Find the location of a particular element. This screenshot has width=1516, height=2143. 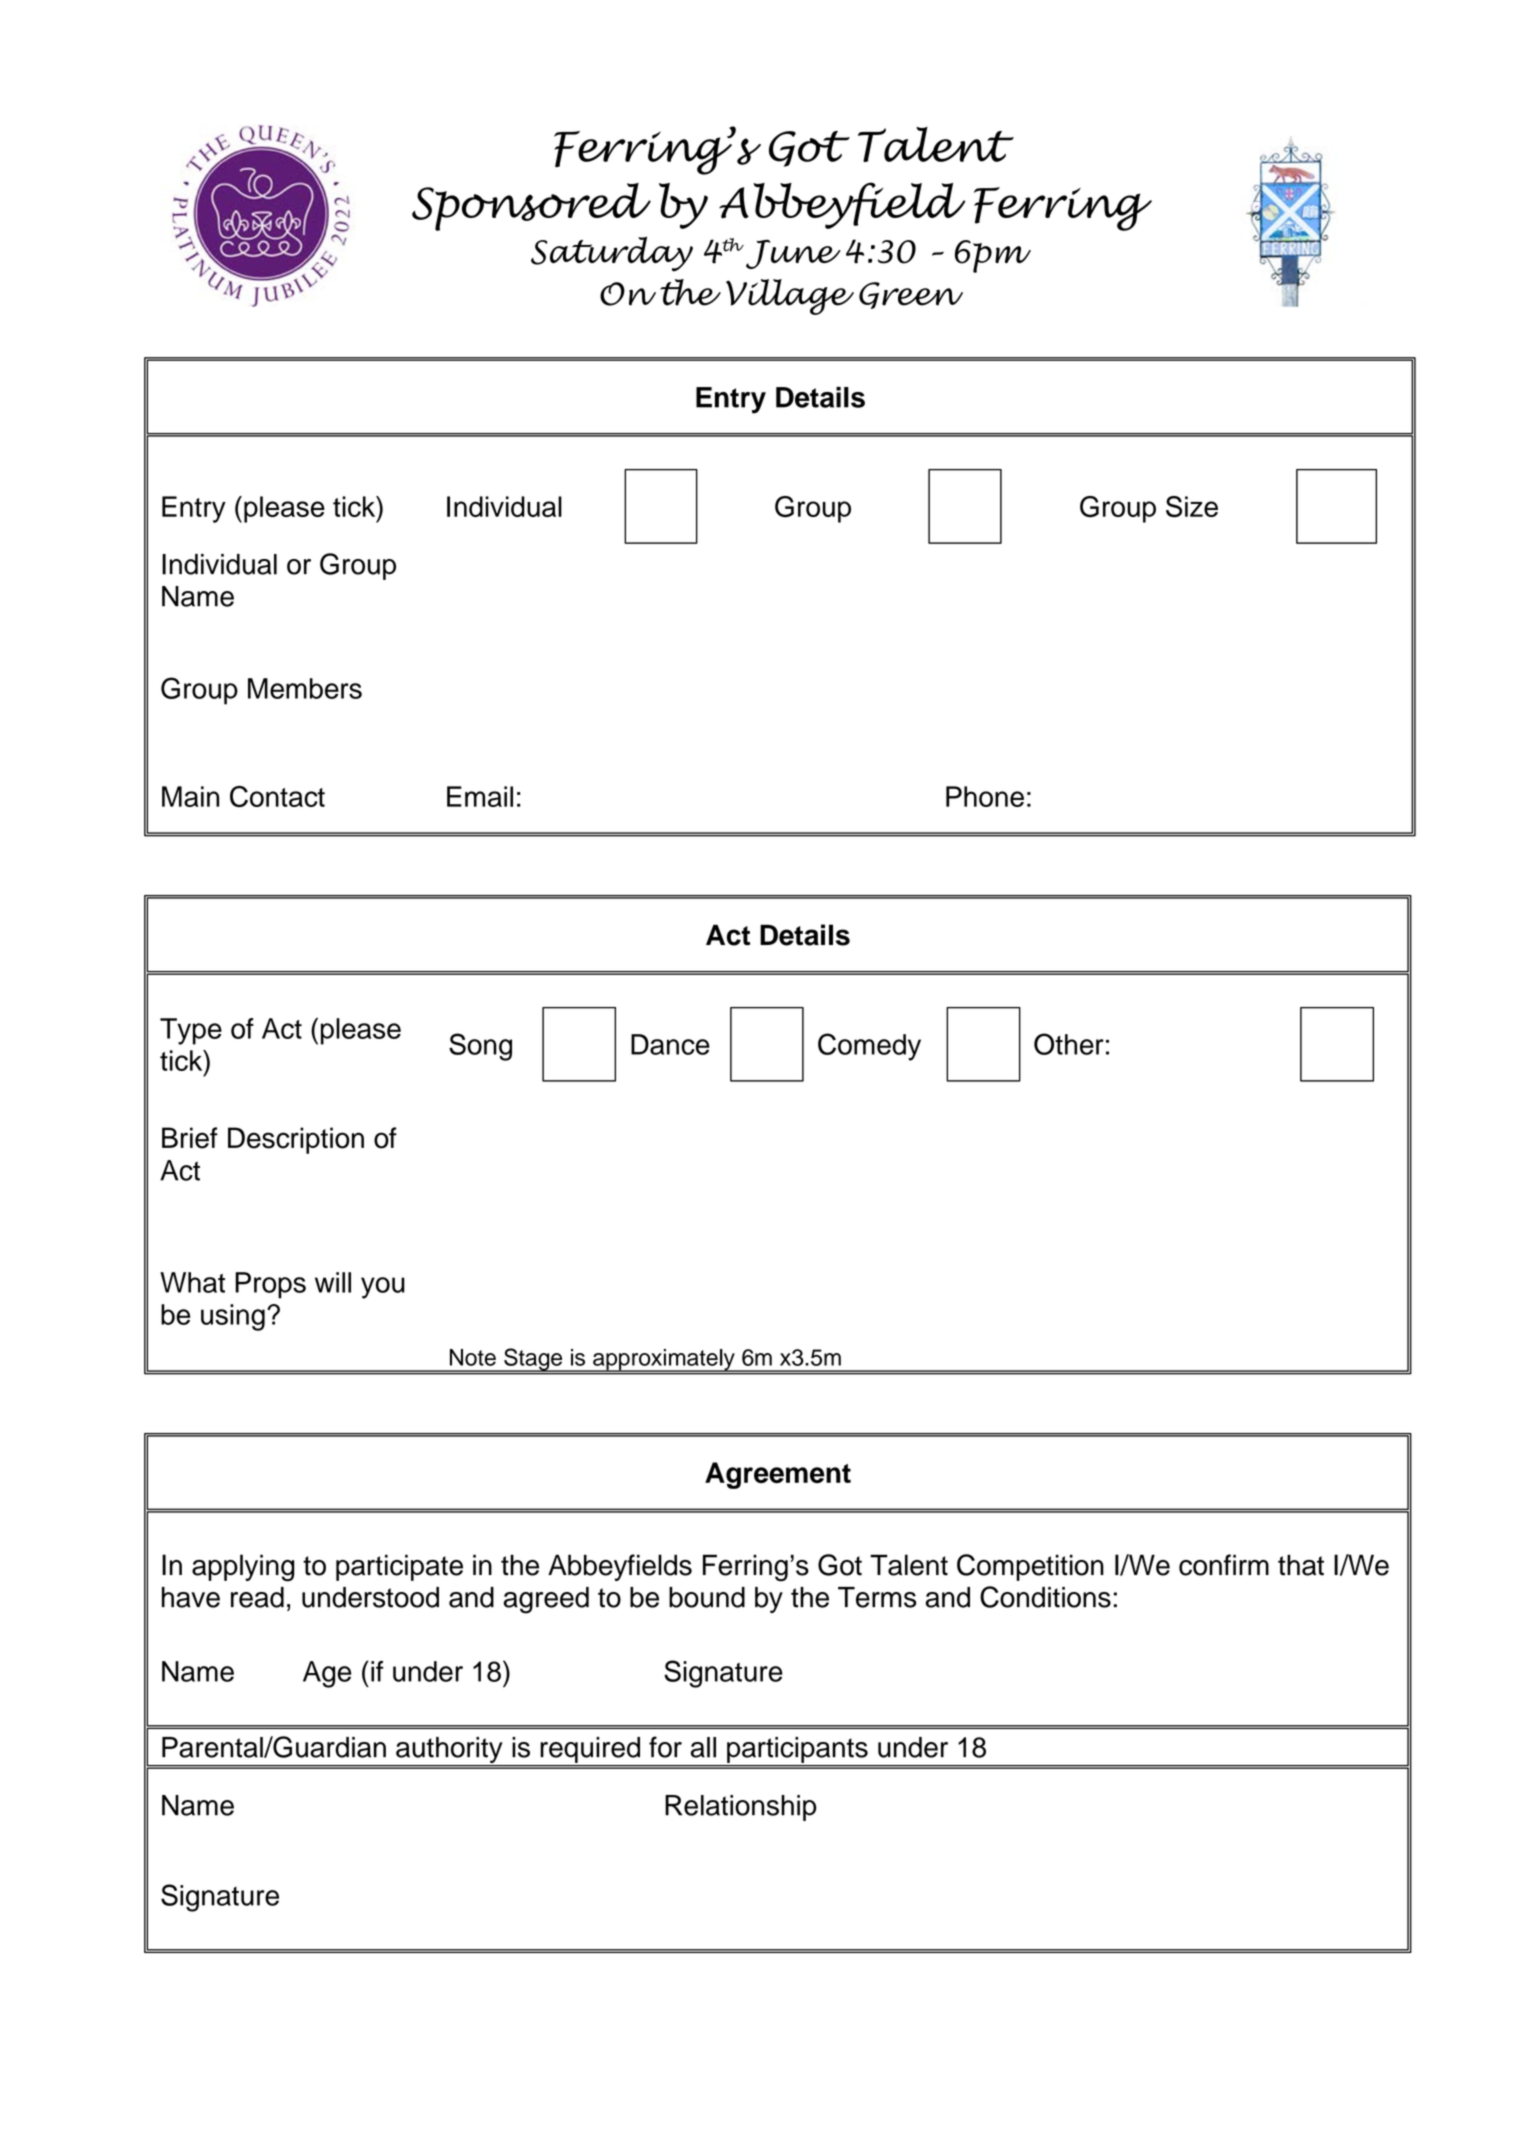

Size is located at coordinates (1192, 507).
